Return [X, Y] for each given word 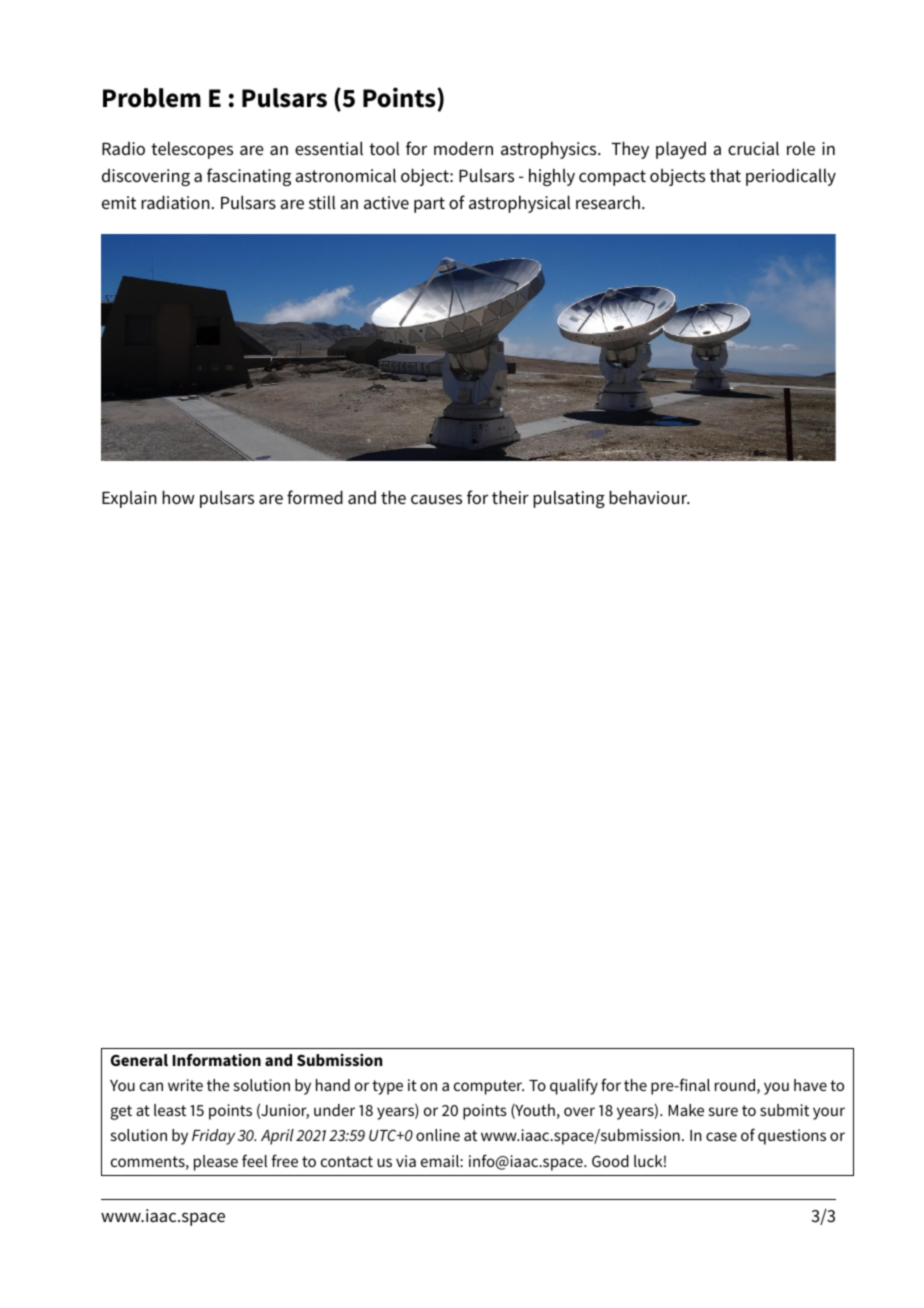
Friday [213, 1137]
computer [489, 1087]
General [139, 1060]
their [510, 497]
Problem [152, 98]
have [810, 1085]
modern [463, 148]
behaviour [649, 497]
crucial [753, 148]
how [178, 497]
